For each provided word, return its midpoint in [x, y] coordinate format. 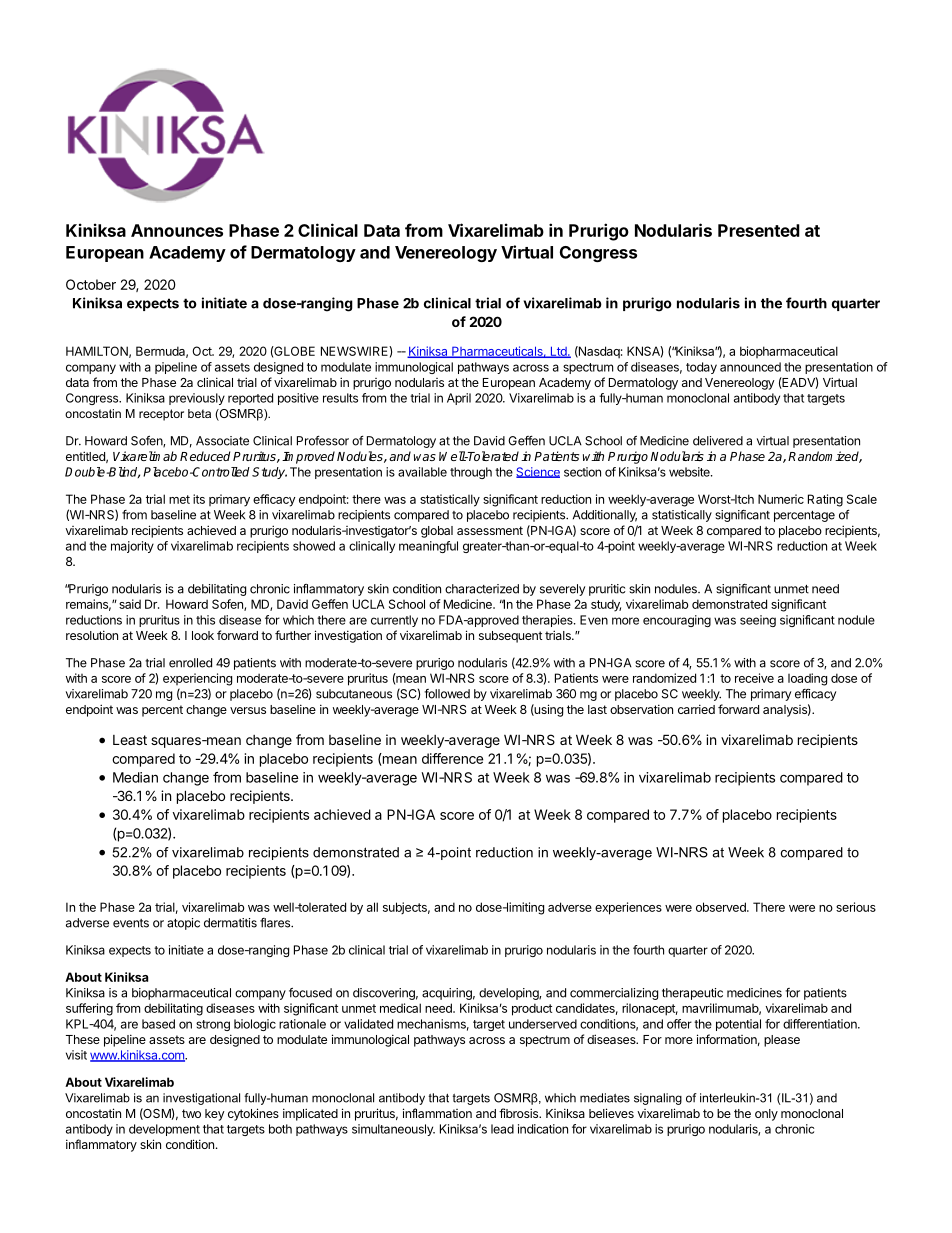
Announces [177, 230]
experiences [628, 908]
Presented [759, 230]
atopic [183, 924]
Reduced [205, 456]
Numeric [781, 499]
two [191, 1113]
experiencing [197, 679]
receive [754, 678]
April [459, 399]
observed [722, 907]
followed [447, 694]
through [471, 473]
